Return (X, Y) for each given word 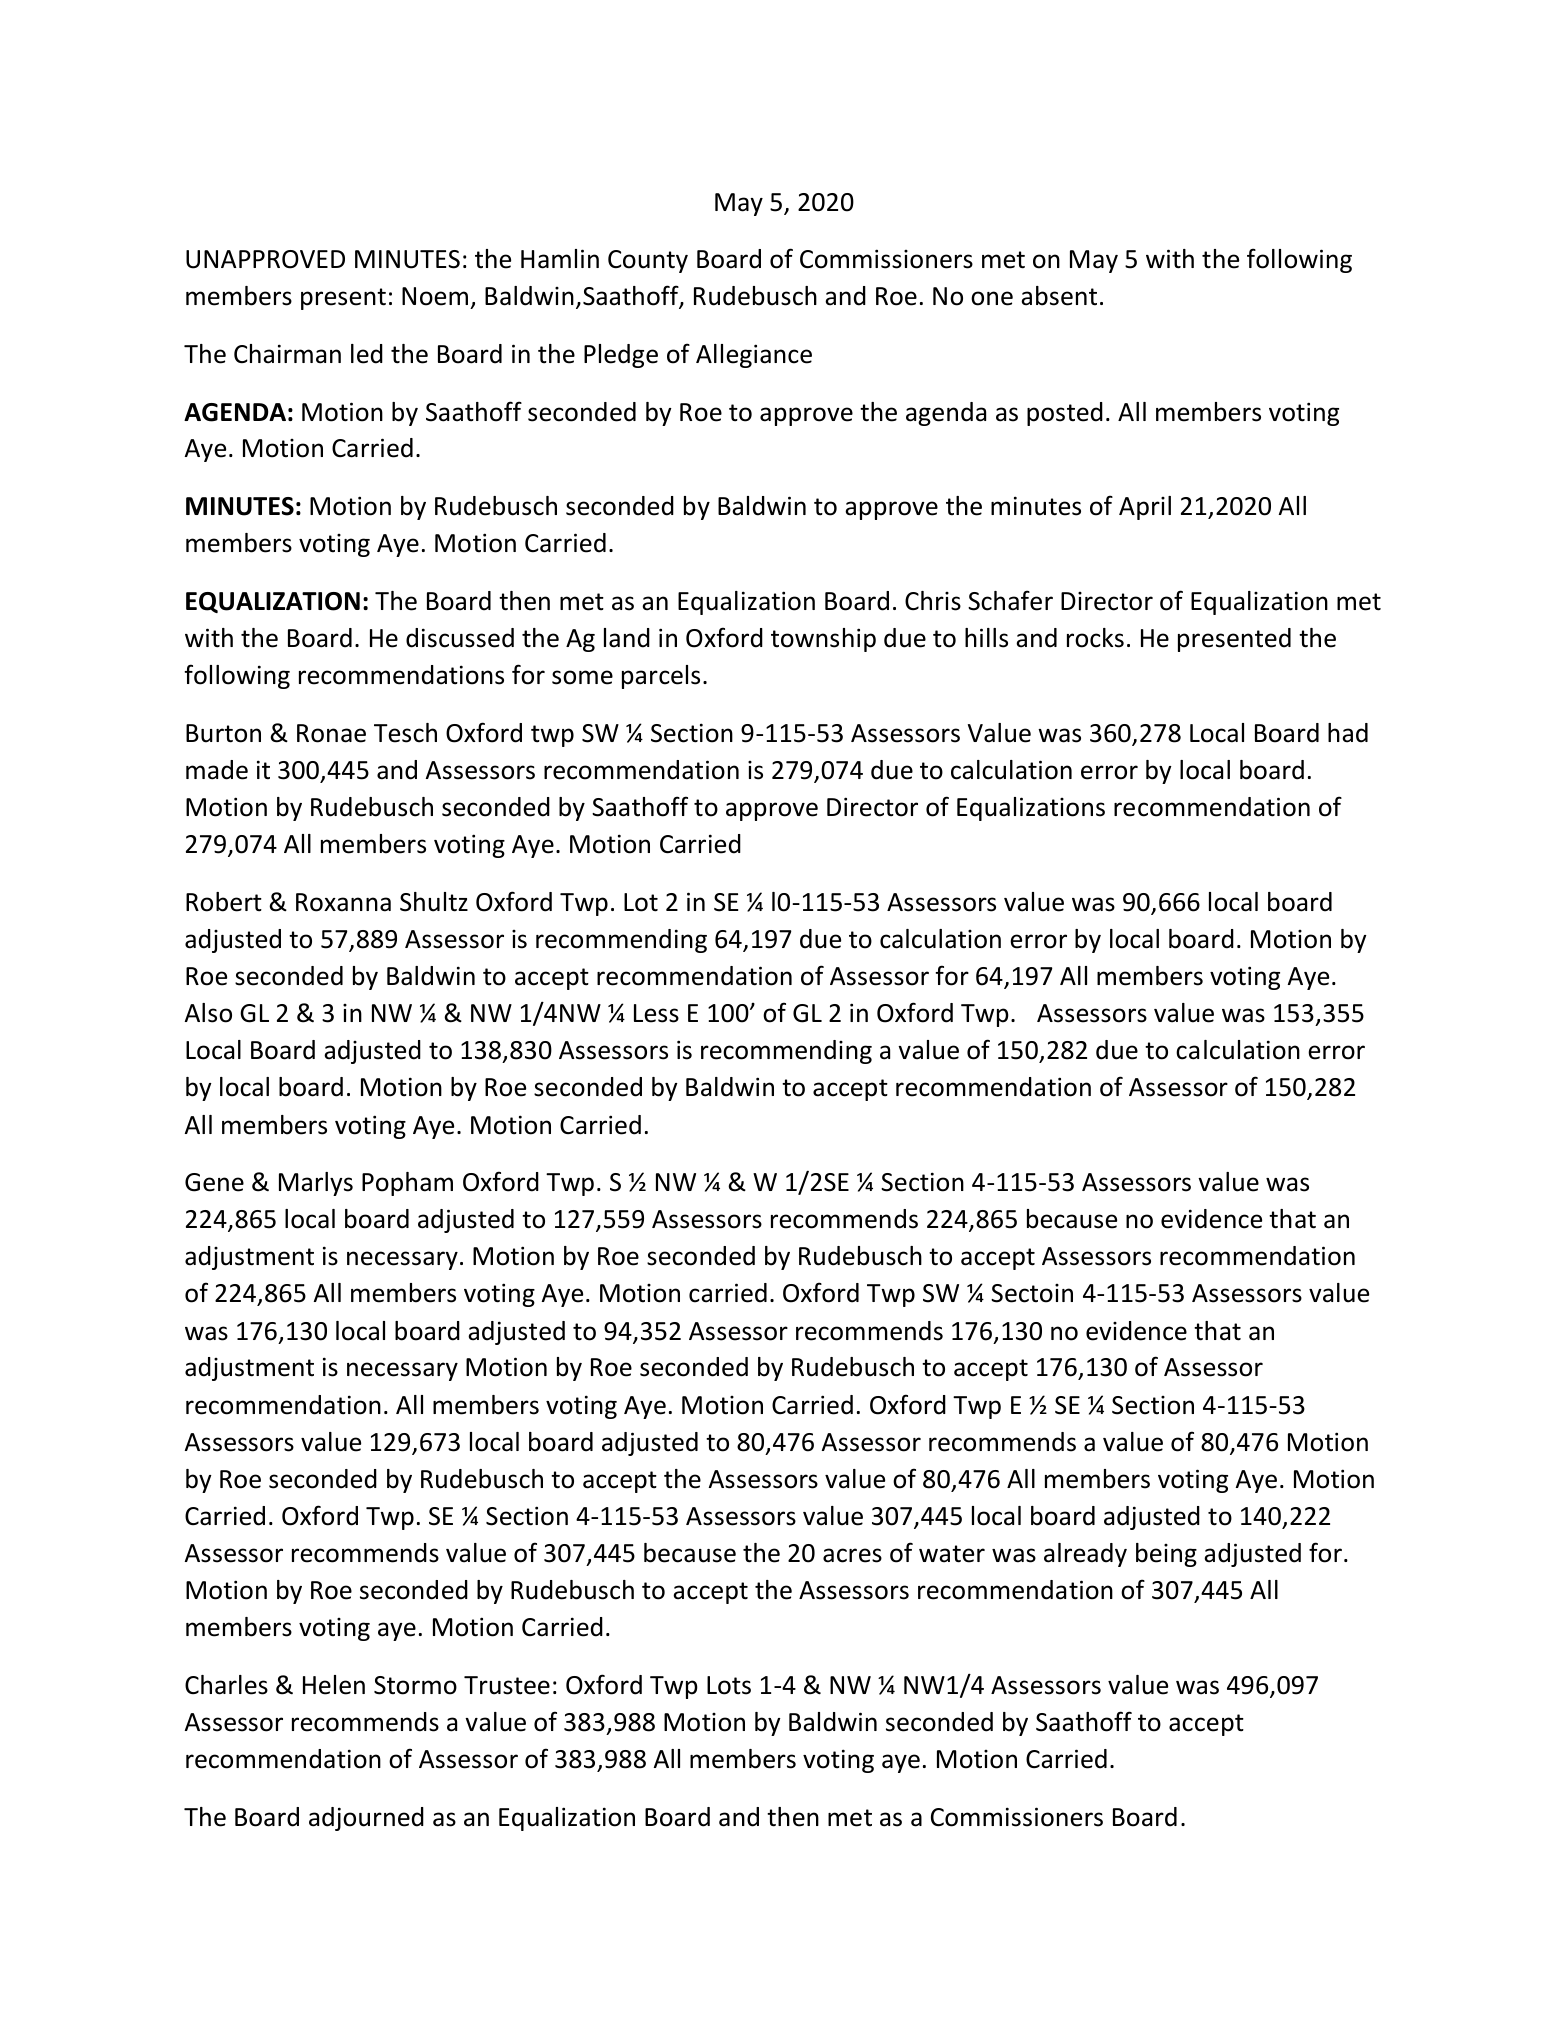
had (1348, 733)
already (1085, 1555)
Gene (214, 1182)
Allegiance (754, 356)
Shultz (434, 902)
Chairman (287, 354)
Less (656, 1013)
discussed (460, 638)
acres (852, 1555)
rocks (1095, 638)
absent (1059, 296)
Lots (729, 1685)
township (823, 640)
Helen (334, 1685)
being (1166, 1555)
